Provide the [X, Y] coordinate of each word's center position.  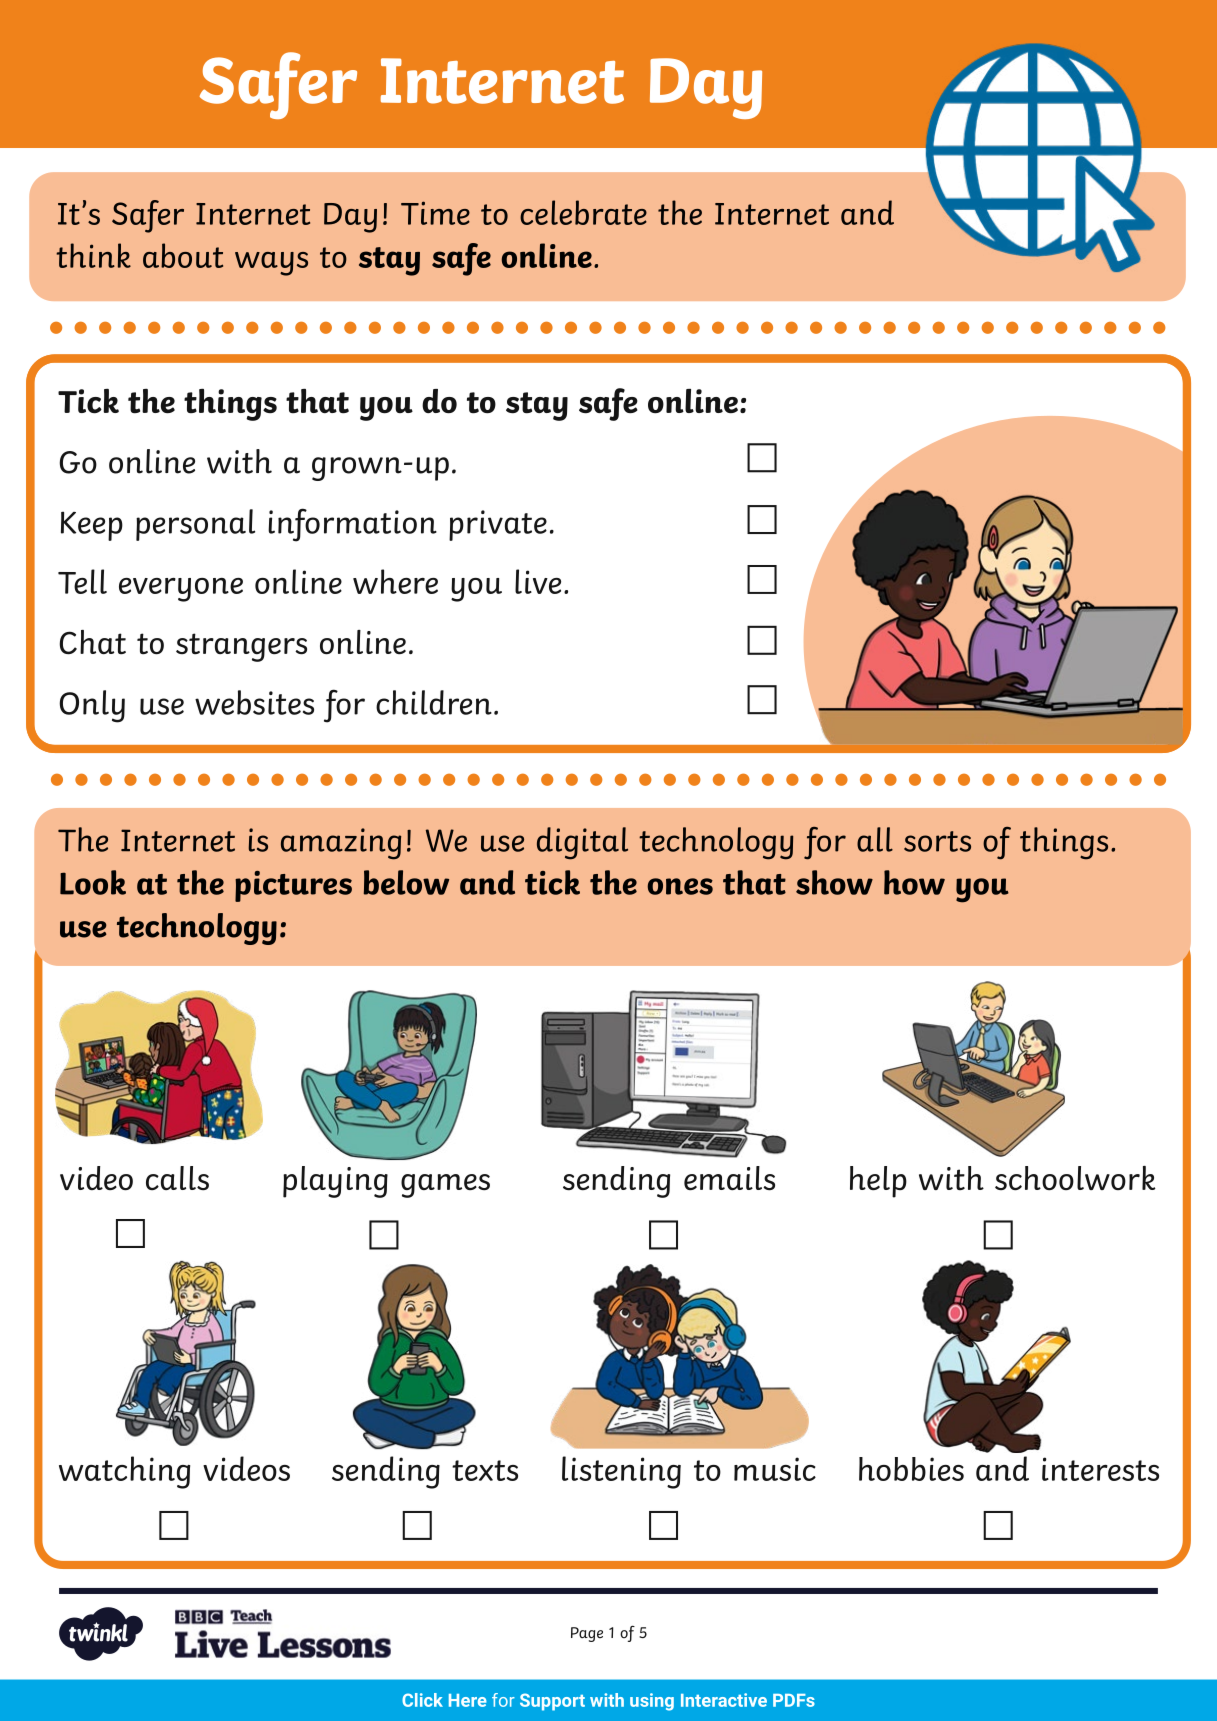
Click [422, 1700]
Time [435, 213]
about [183, 255]
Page [587, 1634]
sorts [937, 841]
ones [680, 886]
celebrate [583, 212]
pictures [293, 886]
